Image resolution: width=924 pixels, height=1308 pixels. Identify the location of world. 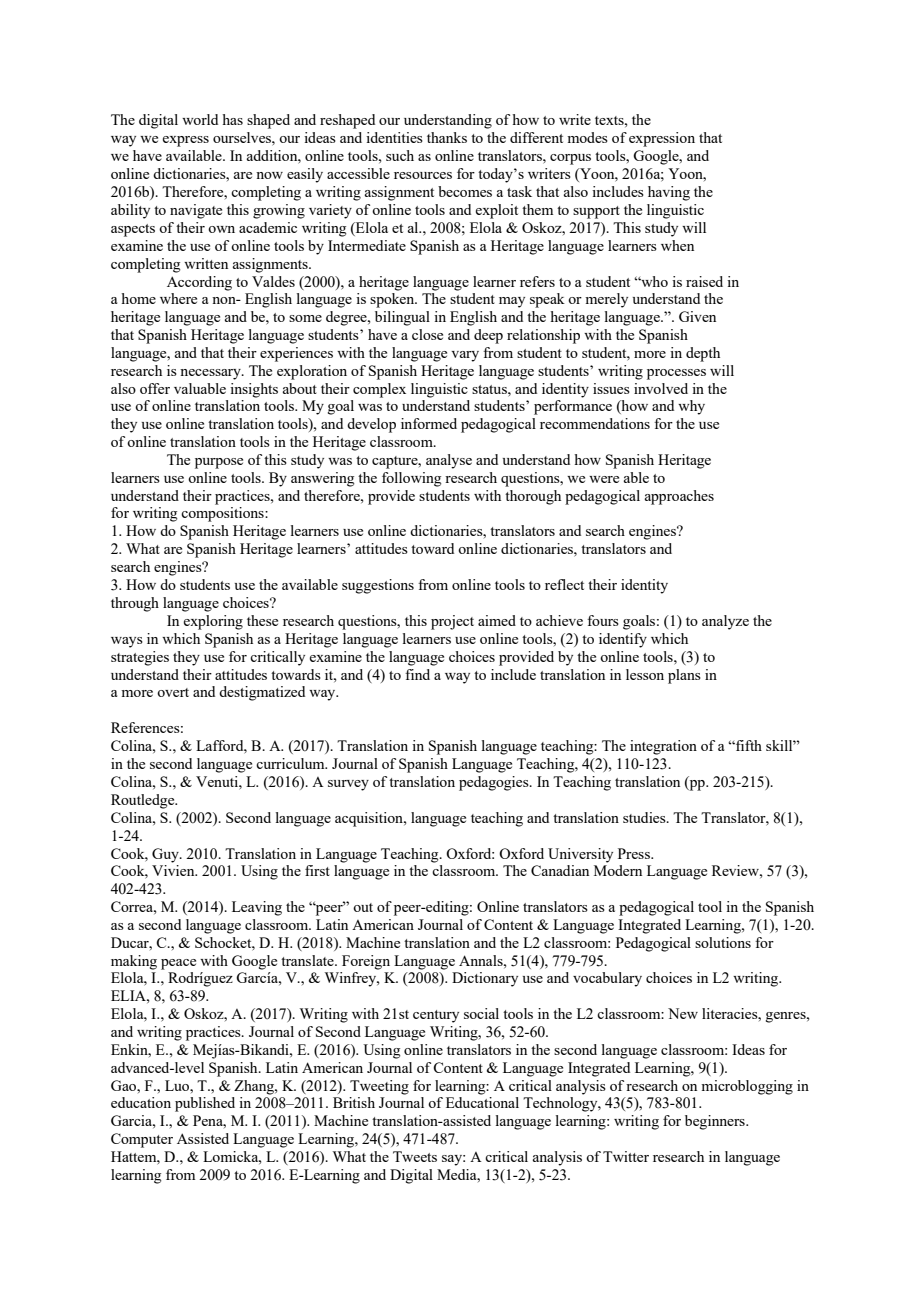
(200, 119).
